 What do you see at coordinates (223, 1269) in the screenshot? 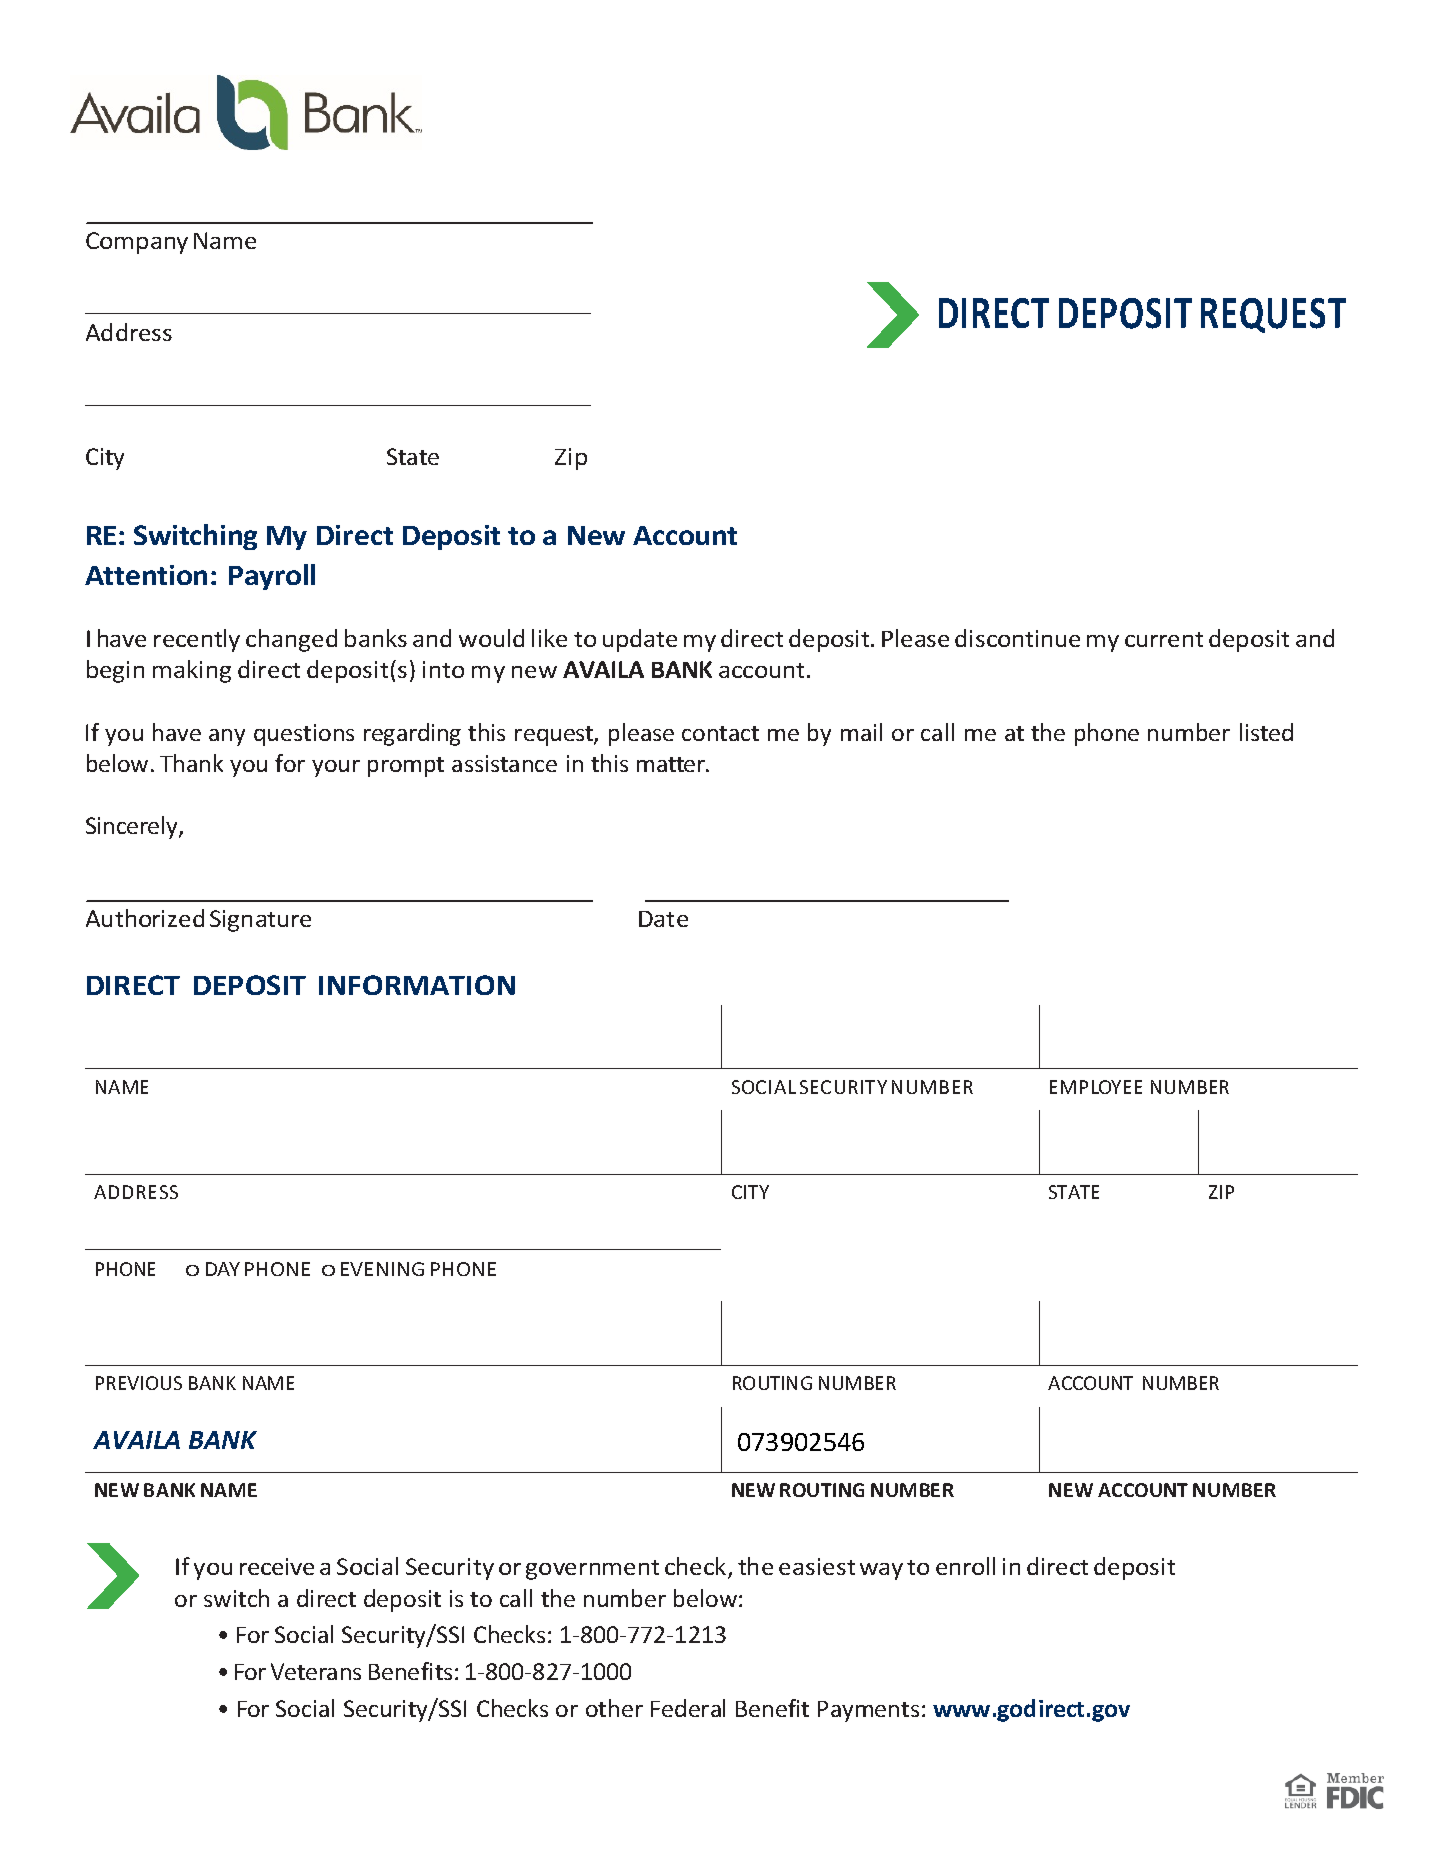
I see `DAY` at bounding box center [223, 1269].
